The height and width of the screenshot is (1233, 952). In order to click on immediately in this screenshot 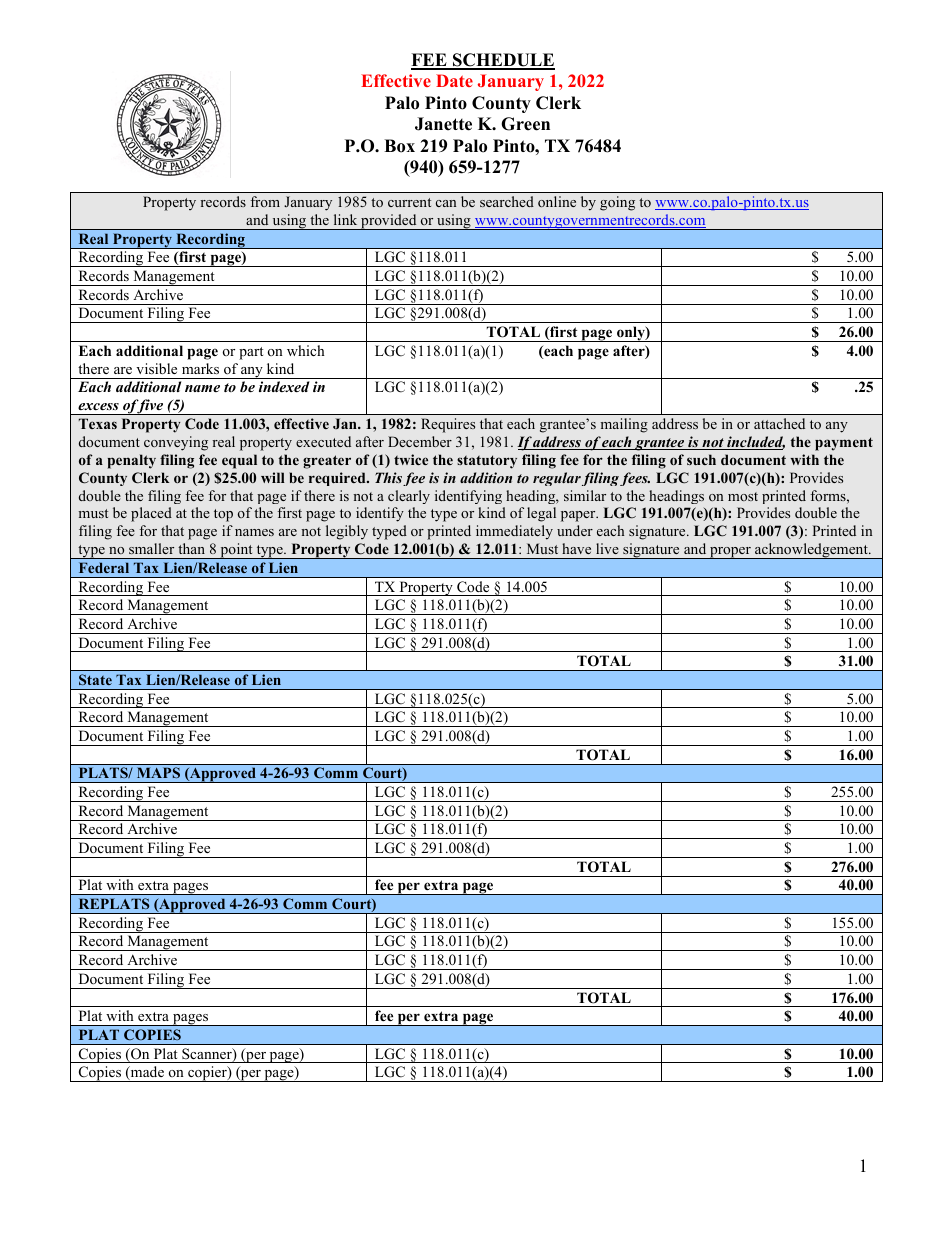, I will do `click(514, 532)`.
